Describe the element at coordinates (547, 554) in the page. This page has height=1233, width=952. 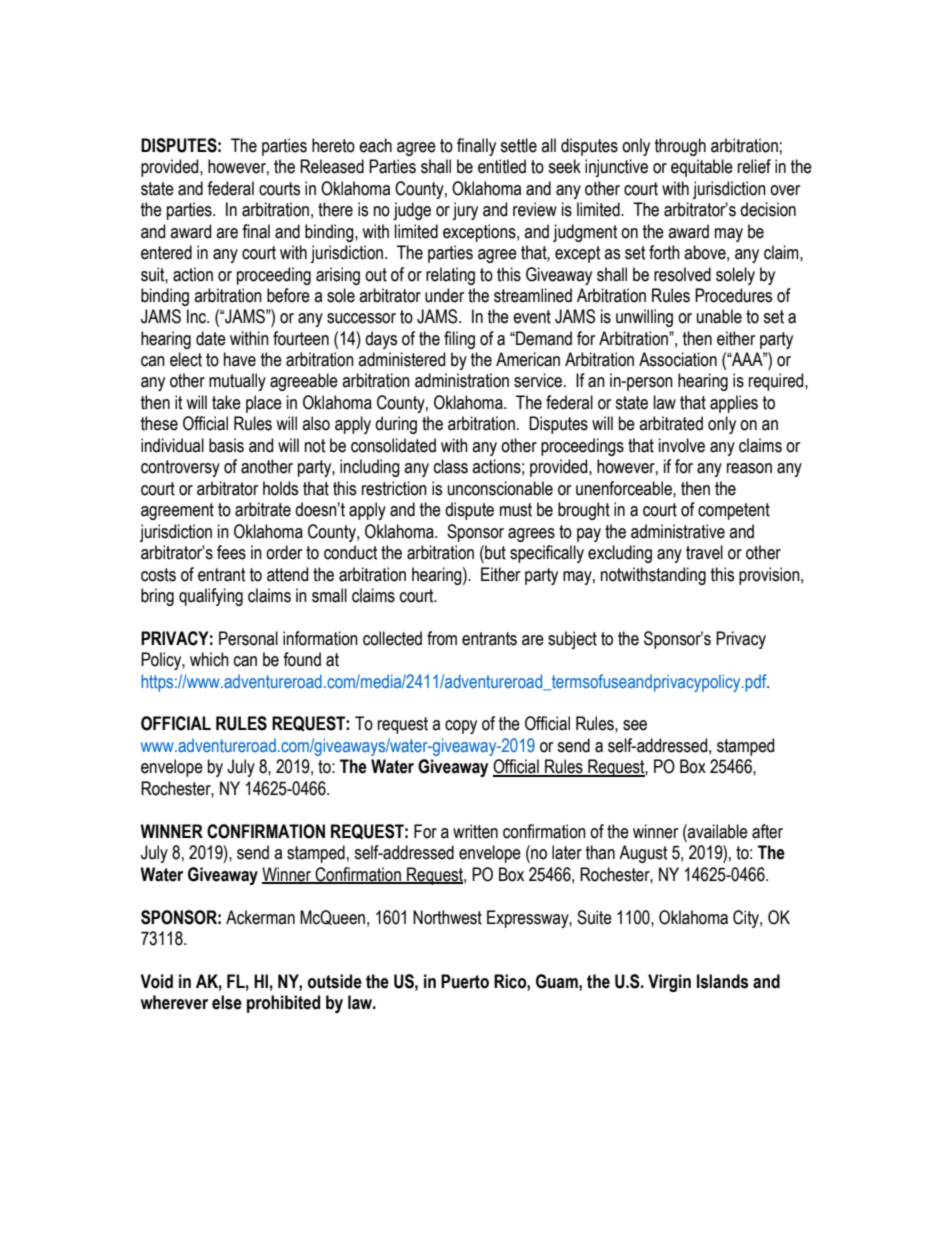
I see `specifically` at that location.
